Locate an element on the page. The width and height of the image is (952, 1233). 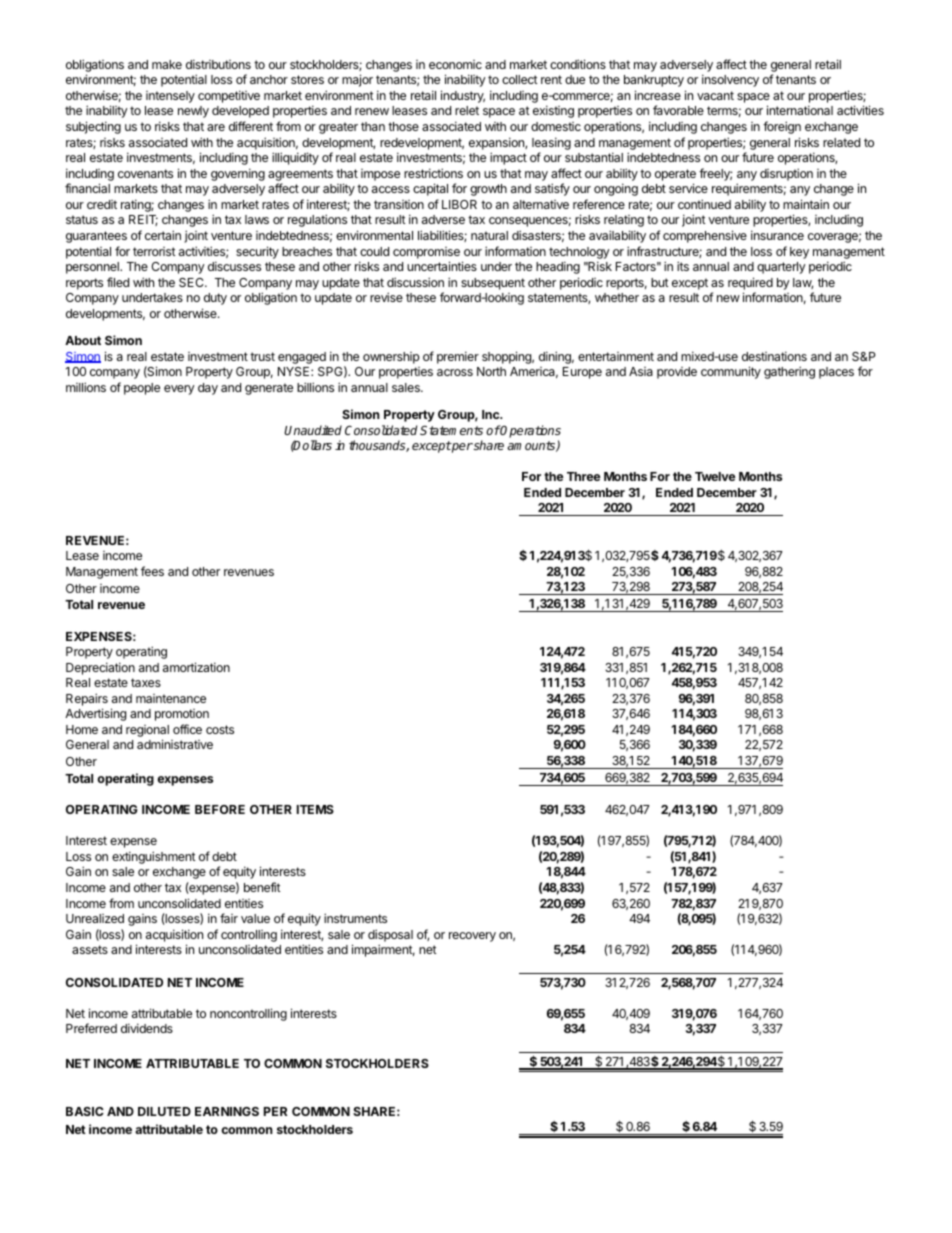
industry is located at coordinates (463, 96).
